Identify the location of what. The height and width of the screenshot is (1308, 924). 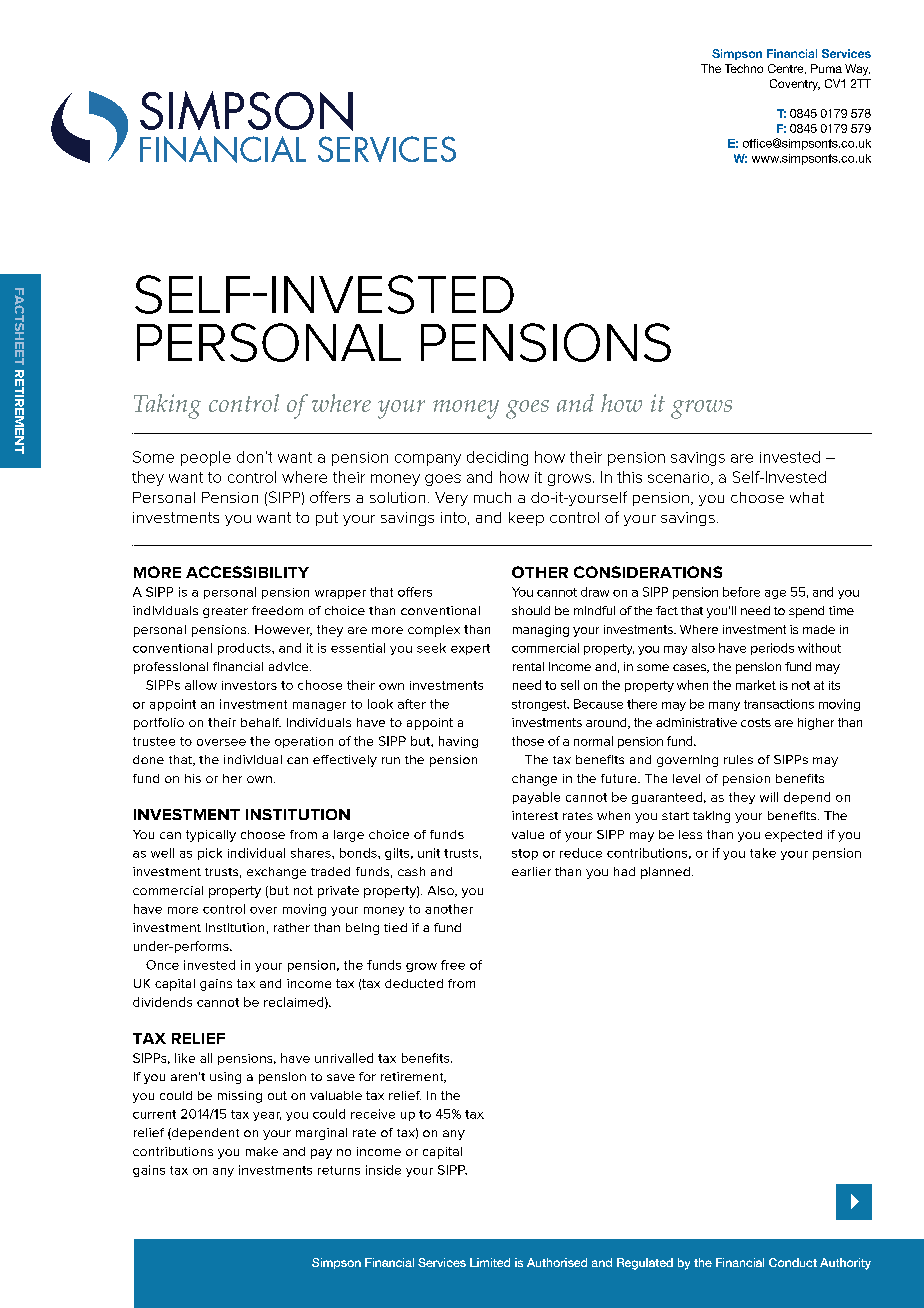
(807, 497).
